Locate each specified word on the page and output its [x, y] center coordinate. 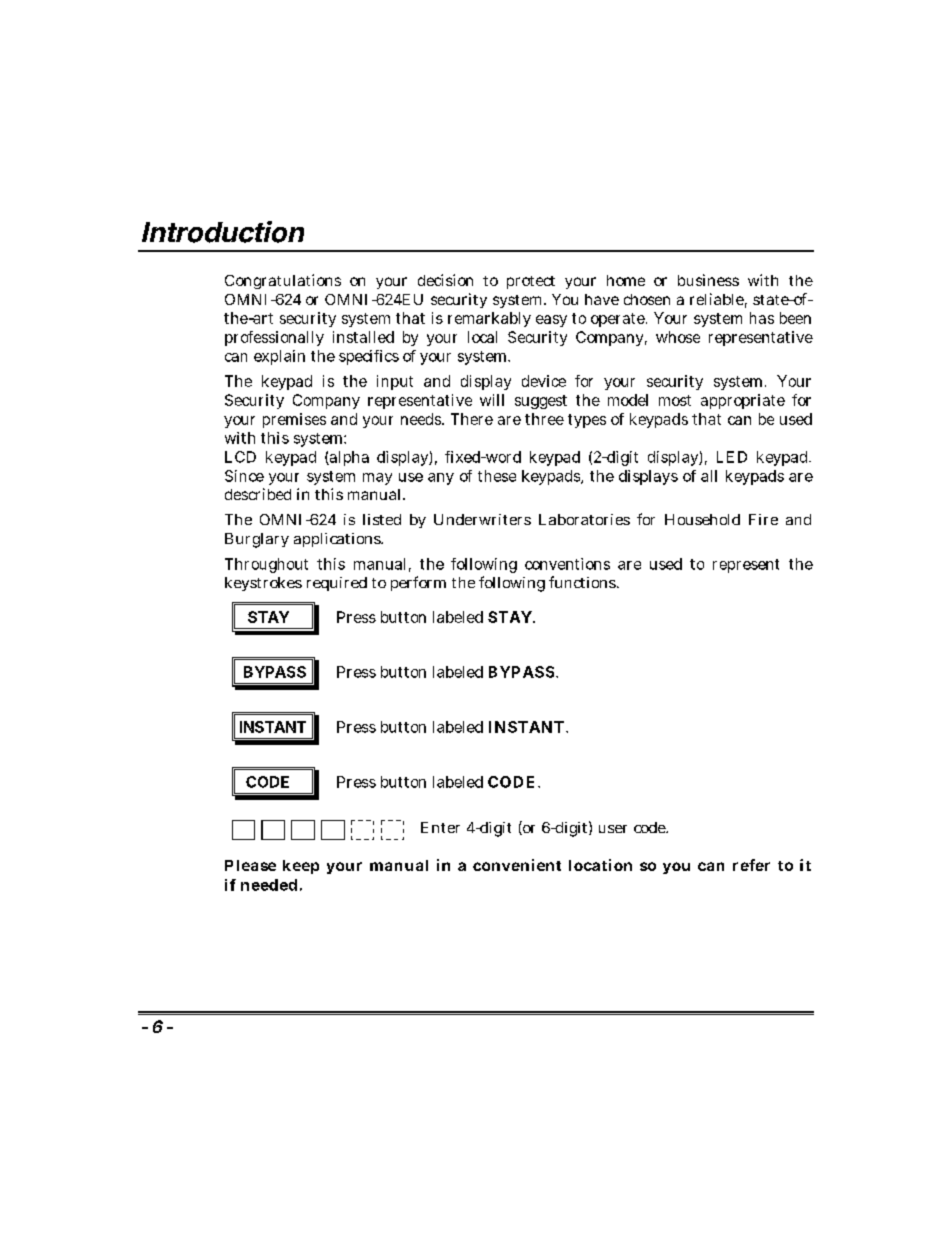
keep [301, 867]
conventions [567, 564]
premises [294, 420]
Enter [440, 827]
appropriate [743, 401]
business [708, 280]
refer [751, 865]
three [544, 419]
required [337, 584]
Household [702, 519]
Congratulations [283, 281]
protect [531, 282]
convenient [517, 865]
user [613, 829]
